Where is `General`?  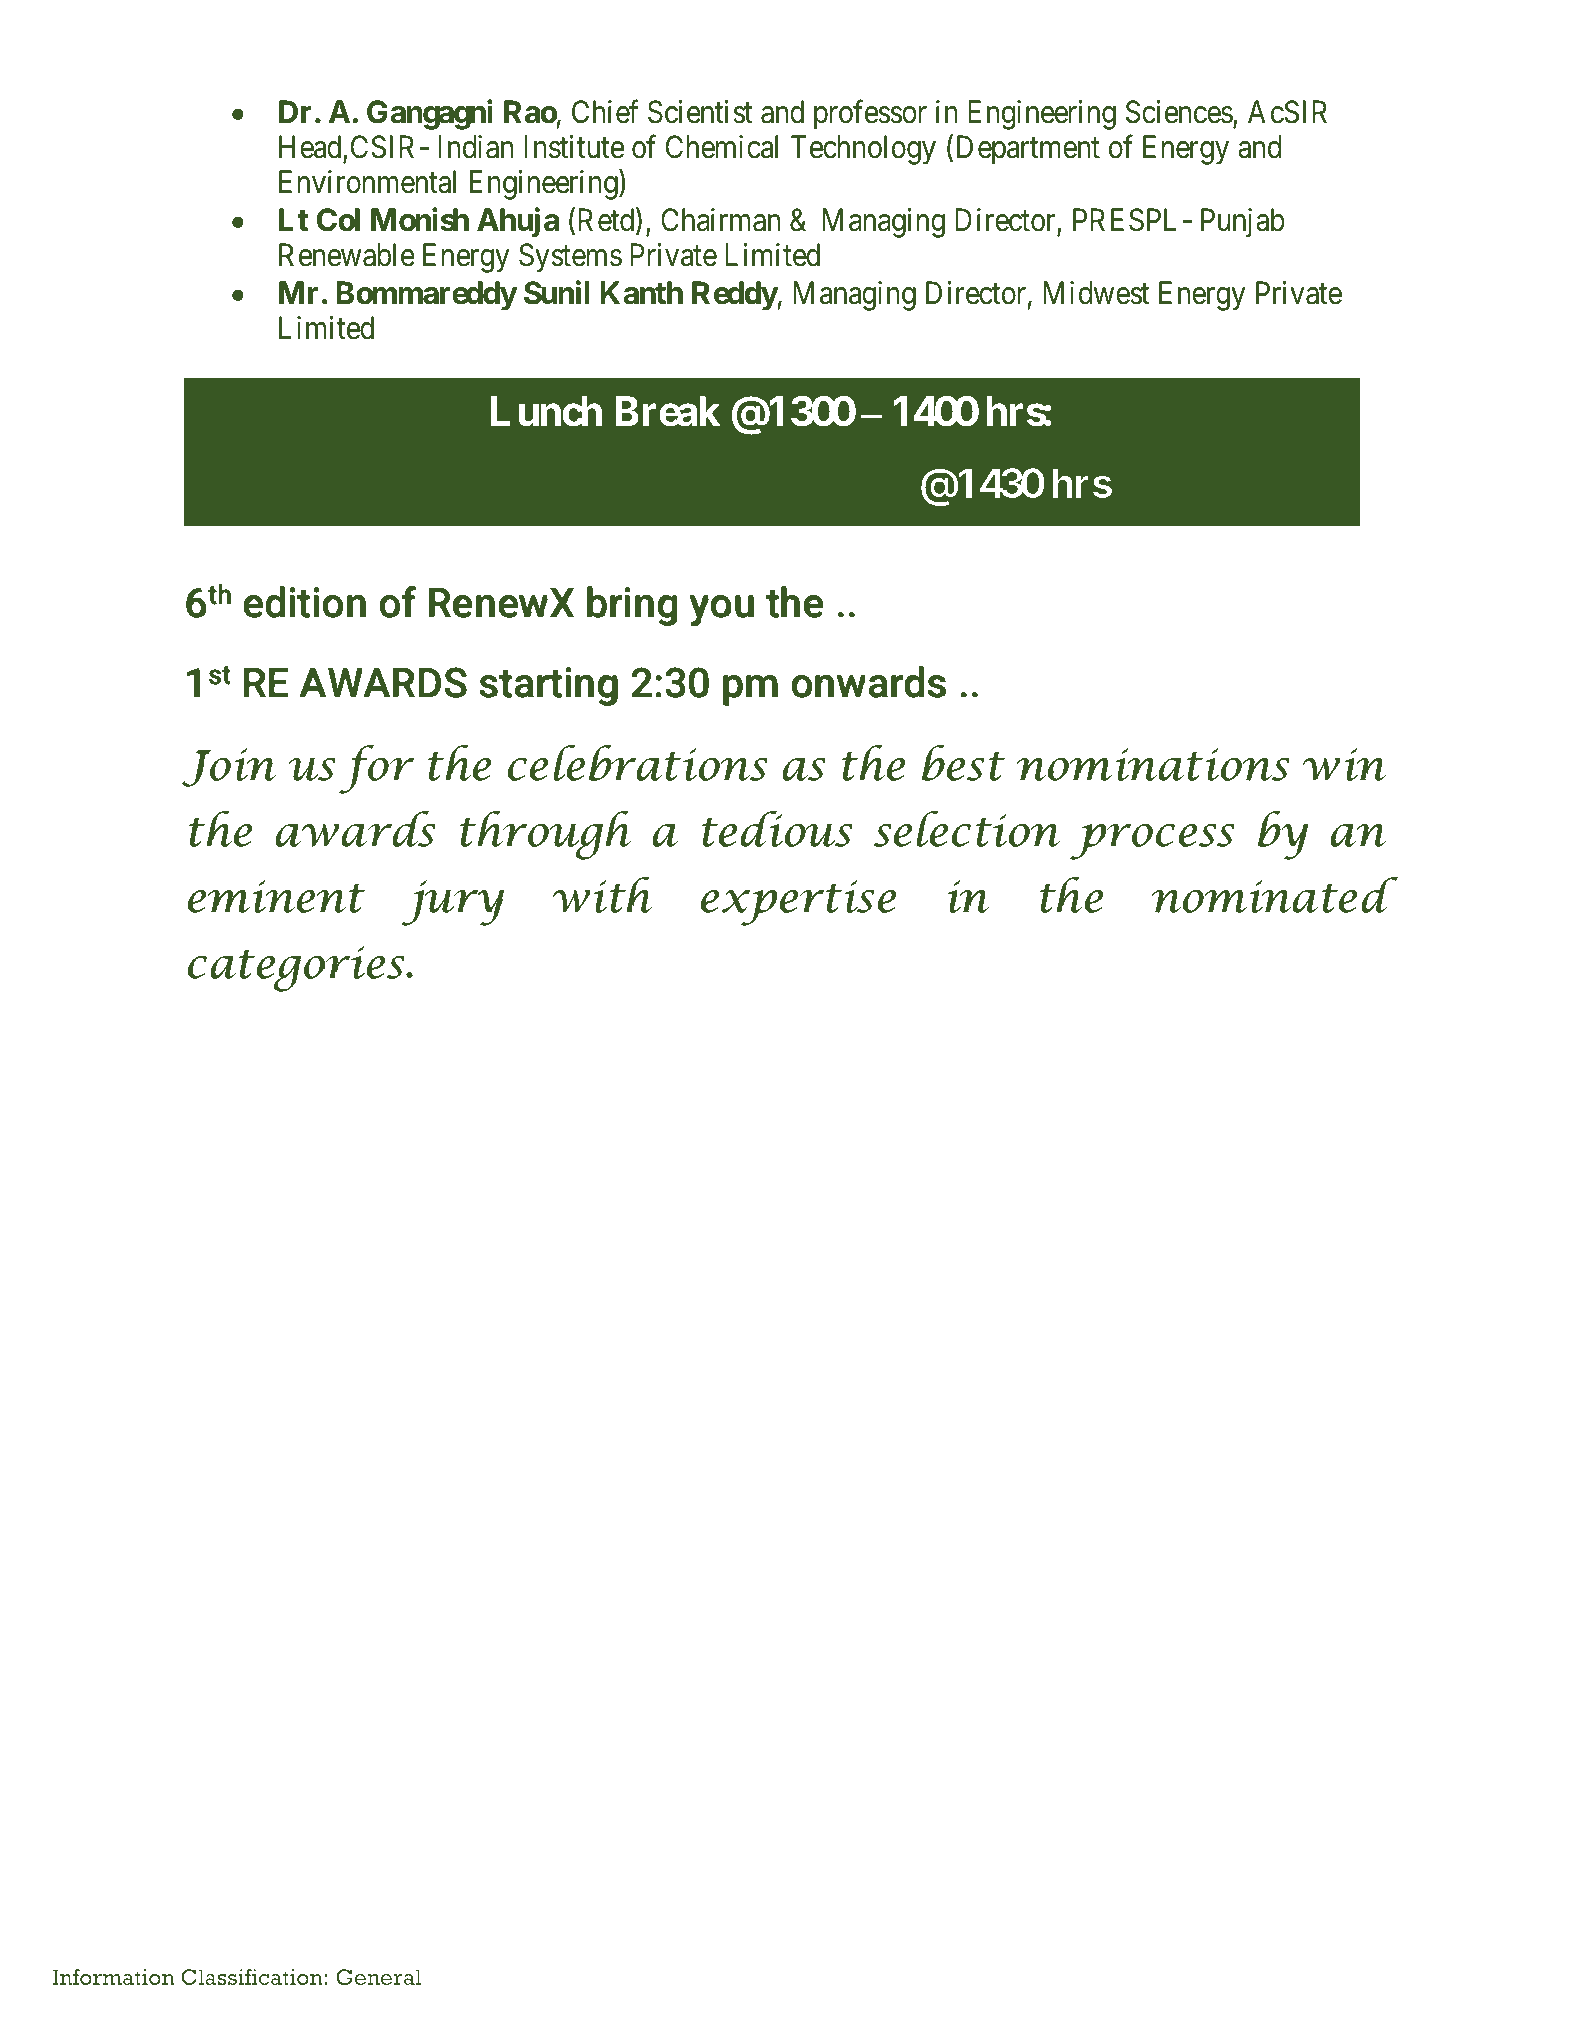
General is located at coordinates (378, 1977).
